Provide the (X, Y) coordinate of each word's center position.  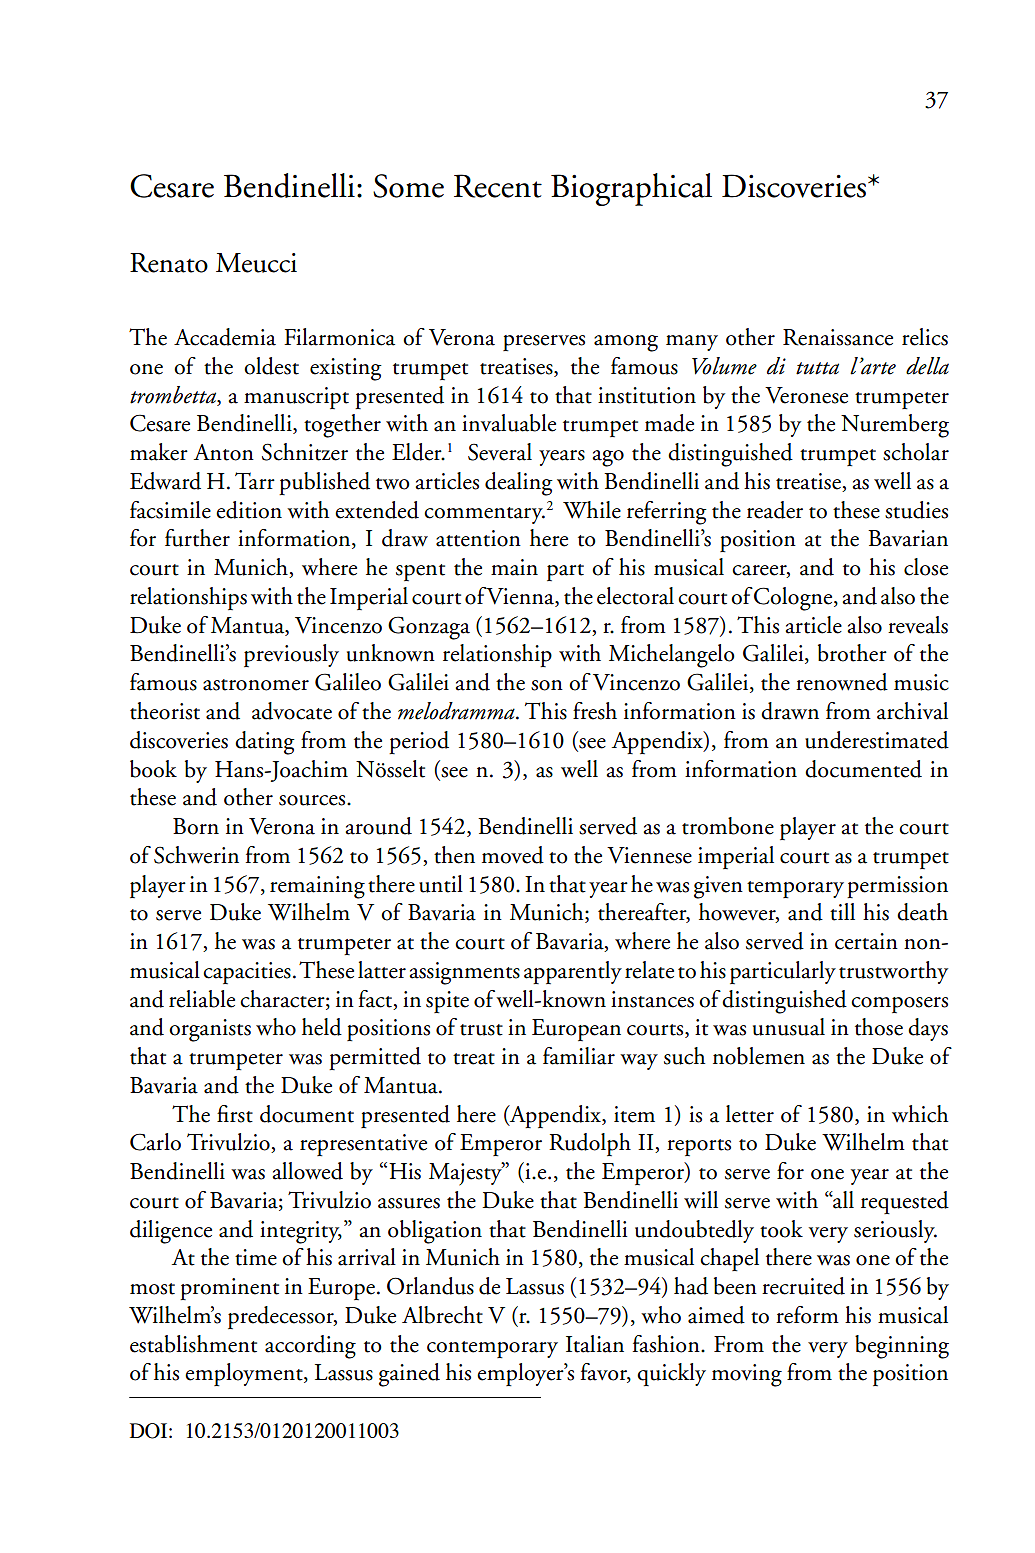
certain (866, 941)
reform (807, 1315)
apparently (573, 972)
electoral (635, 596)
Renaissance (838, 337)
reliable (202, 999)
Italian (595, 1344)
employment (245, 1374)
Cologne (794, 599)
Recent (498, 186)
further (197, 538)
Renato (169, 263)
